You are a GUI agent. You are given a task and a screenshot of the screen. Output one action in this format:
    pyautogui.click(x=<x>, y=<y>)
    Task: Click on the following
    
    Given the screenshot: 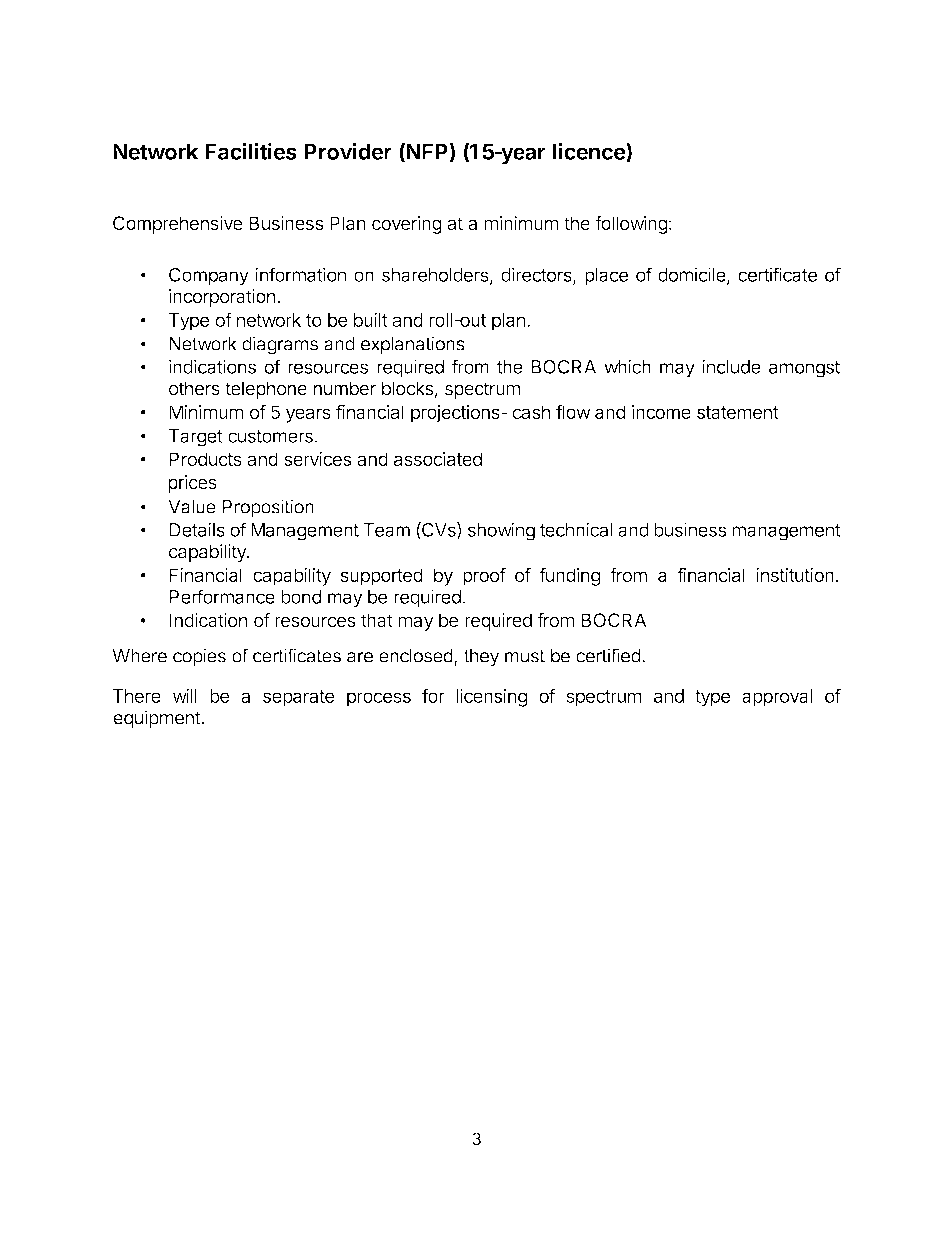 What is the action you would take?
    pyautogui.click(x=631, y=225)
